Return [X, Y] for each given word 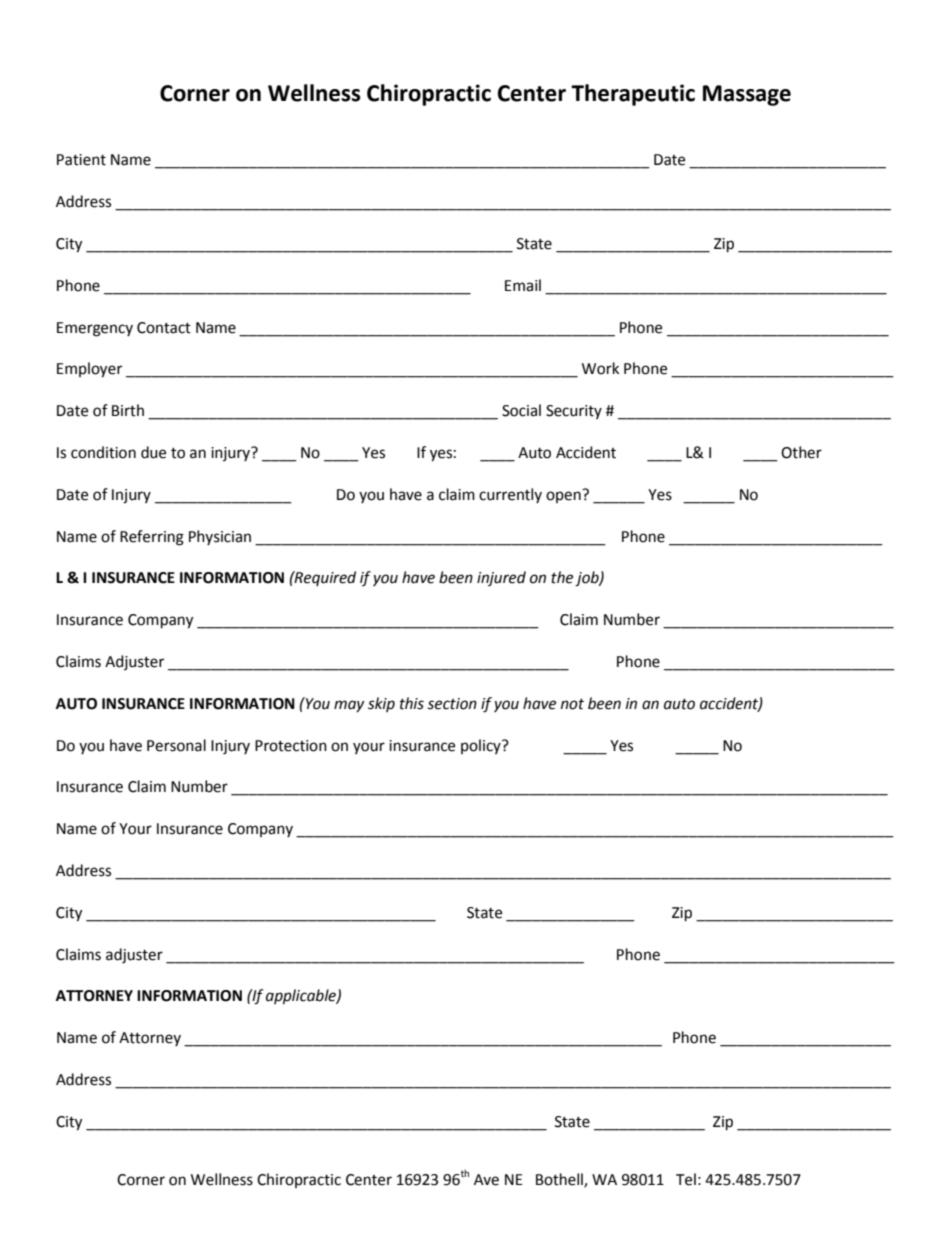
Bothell [560, 1180]
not [572, 704]
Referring [152, 538]
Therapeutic [633, 95]
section [452, 704]
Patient [81, 160]
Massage [747, 95]
